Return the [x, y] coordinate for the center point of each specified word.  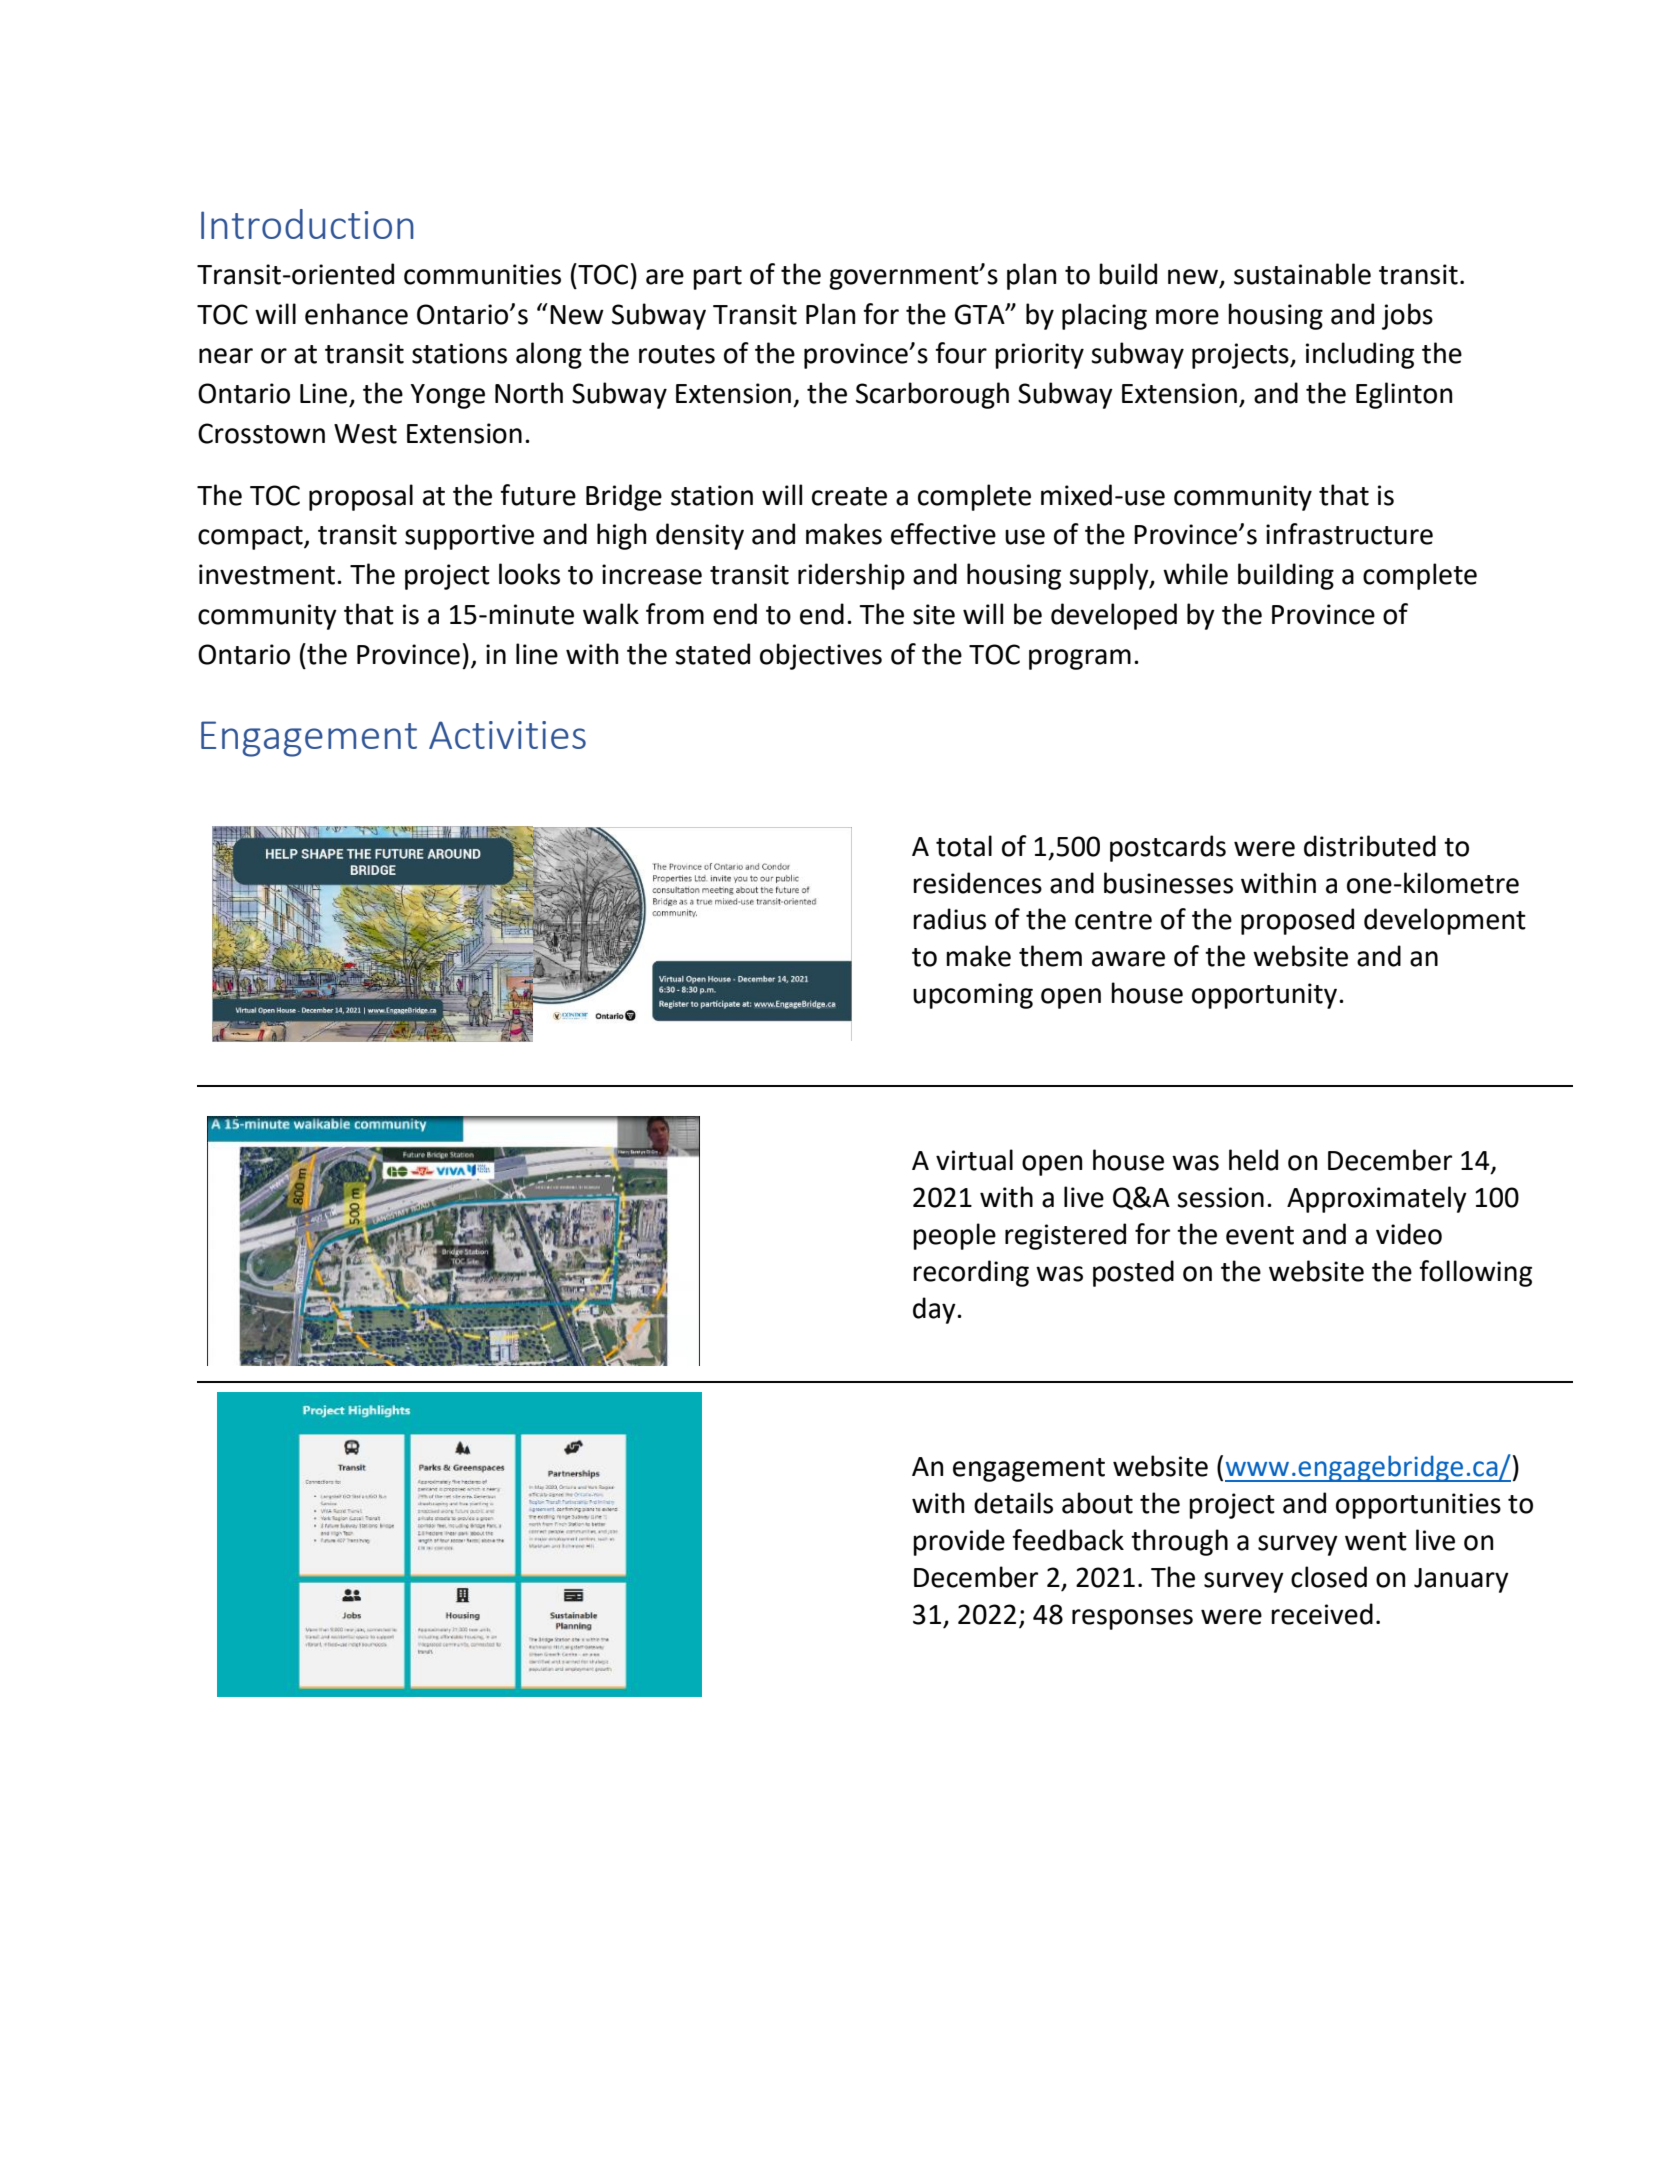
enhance [356, 314]
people [954, 1236]
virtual [974, 1160]
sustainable [1302, 274]
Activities [507, 735]
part [717, 278]
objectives [821, 656]
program [1080, 659]
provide [959, 1542]
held [1253, 1160]
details [1013, 1503]
